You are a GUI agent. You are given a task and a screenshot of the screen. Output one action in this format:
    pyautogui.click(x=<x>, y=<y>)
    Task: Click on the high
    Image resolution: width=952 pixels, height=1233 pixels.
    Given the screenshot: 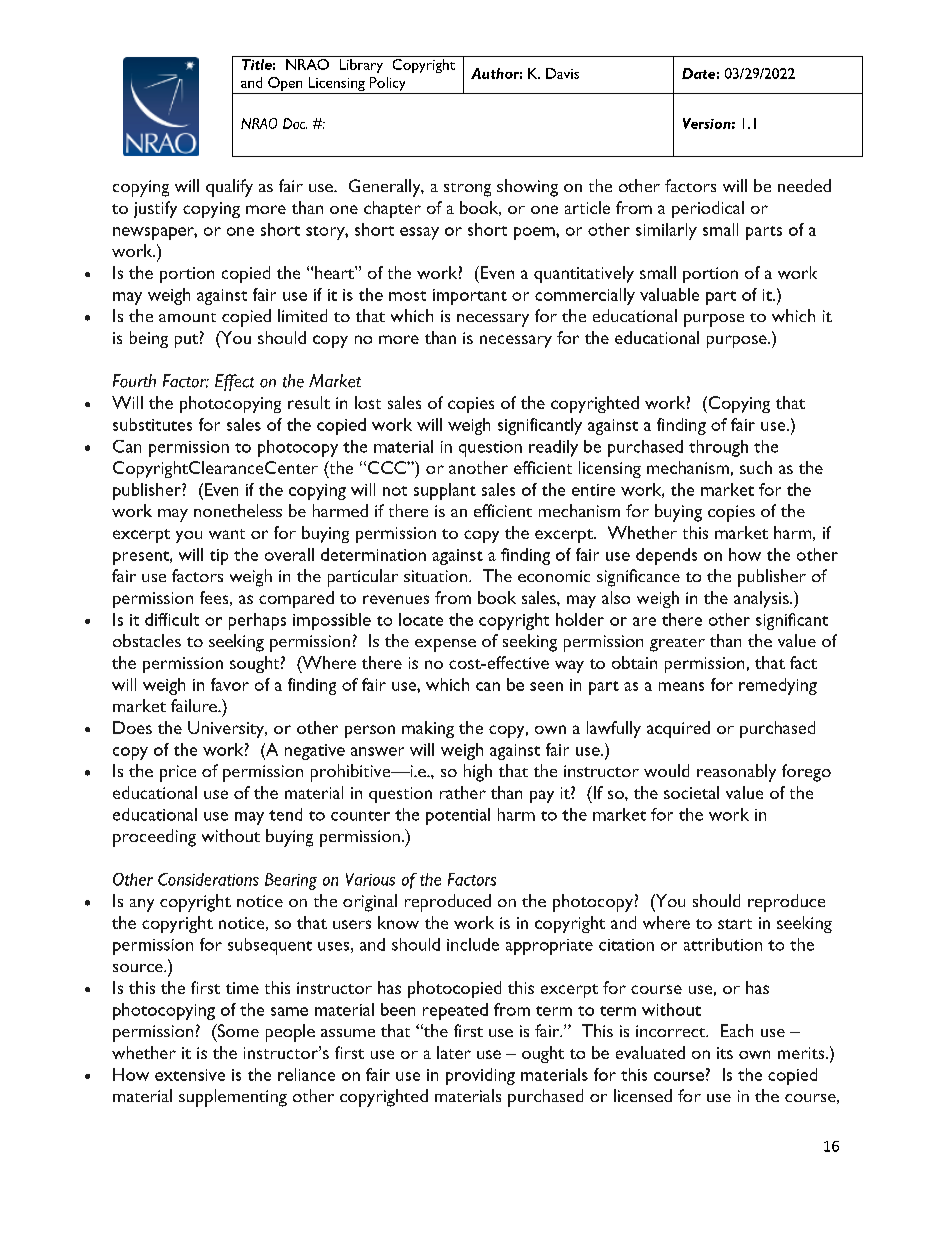 What is the action you would take?
    pyautogui.click(x=478, y=773)
